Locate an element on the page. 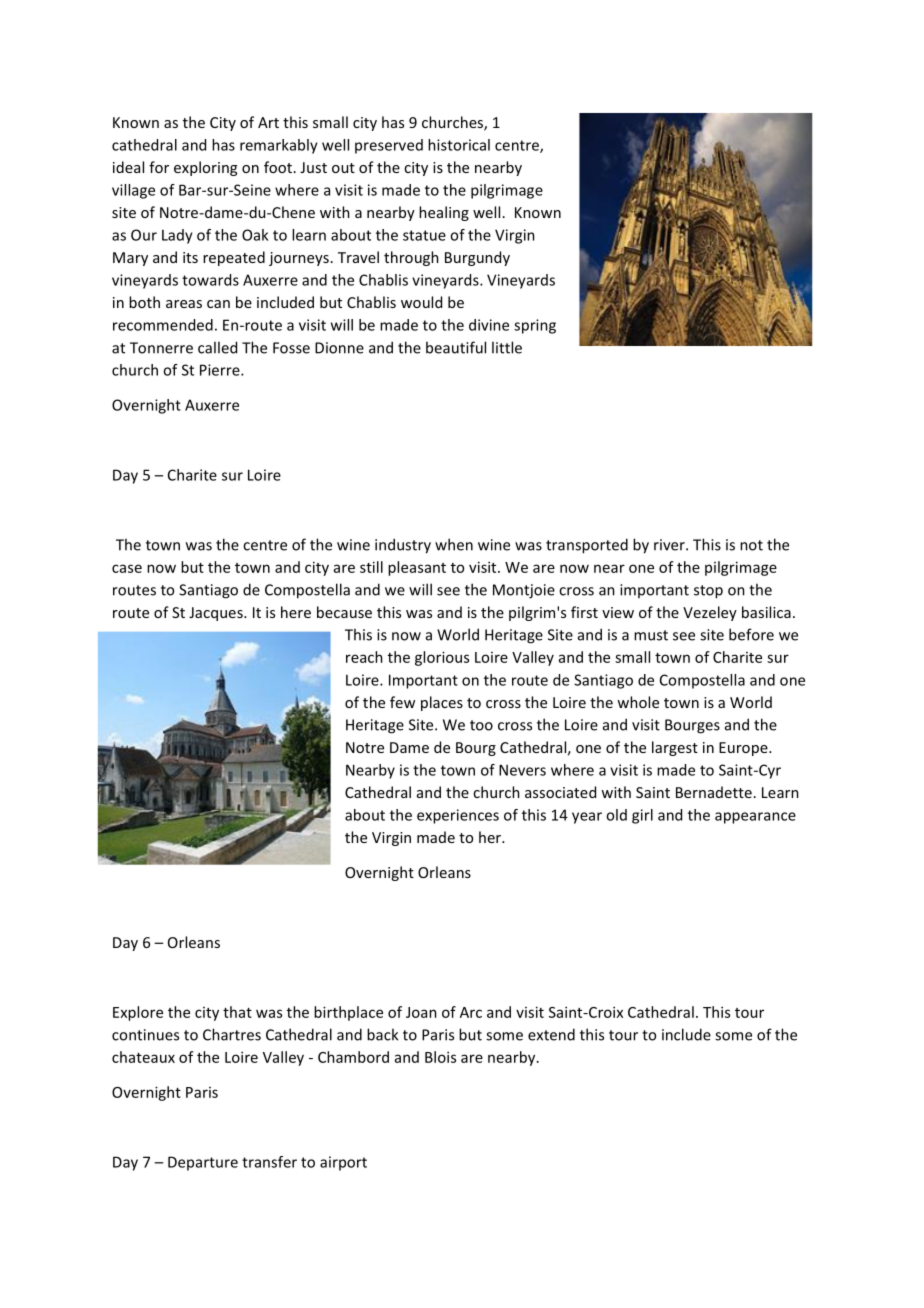 Image resolution: width=924 pixels, height=1308 pixels. exploring is located at coordinates (205, 168).
